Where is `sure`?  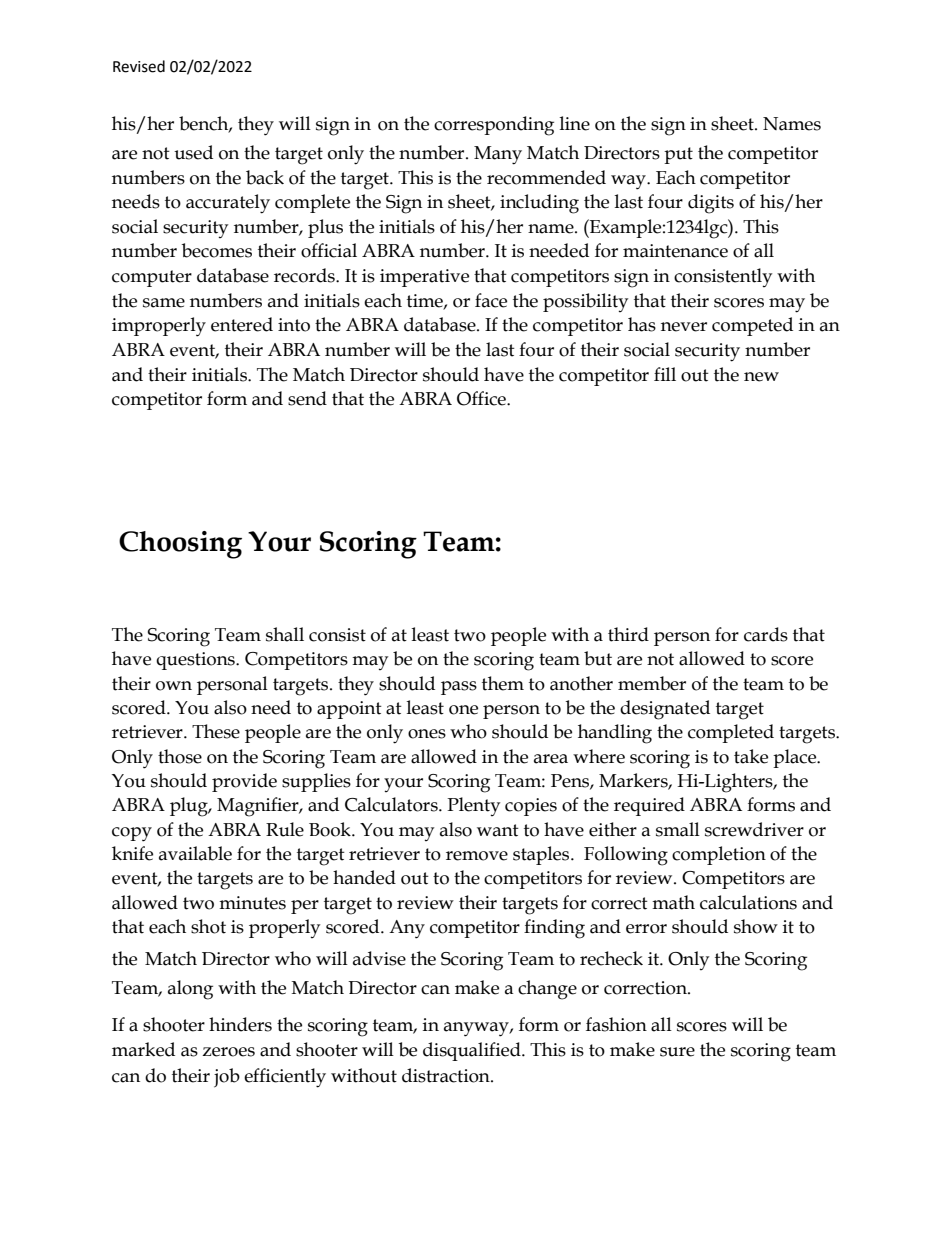
sure is located at coordinates (677, 1052).
